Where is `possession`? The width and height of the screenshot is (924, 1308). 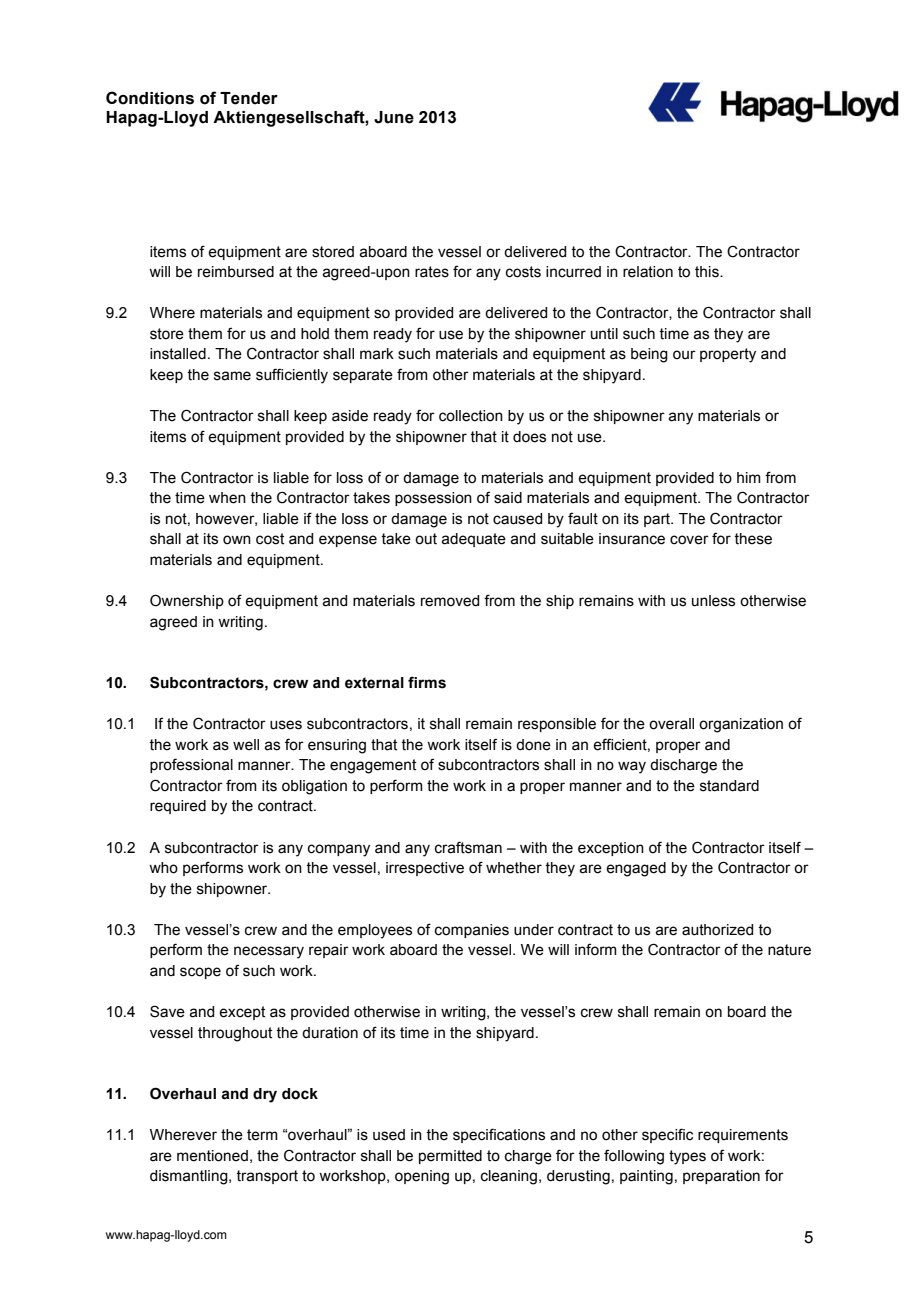
possession is located at coordinates (433, 499).
